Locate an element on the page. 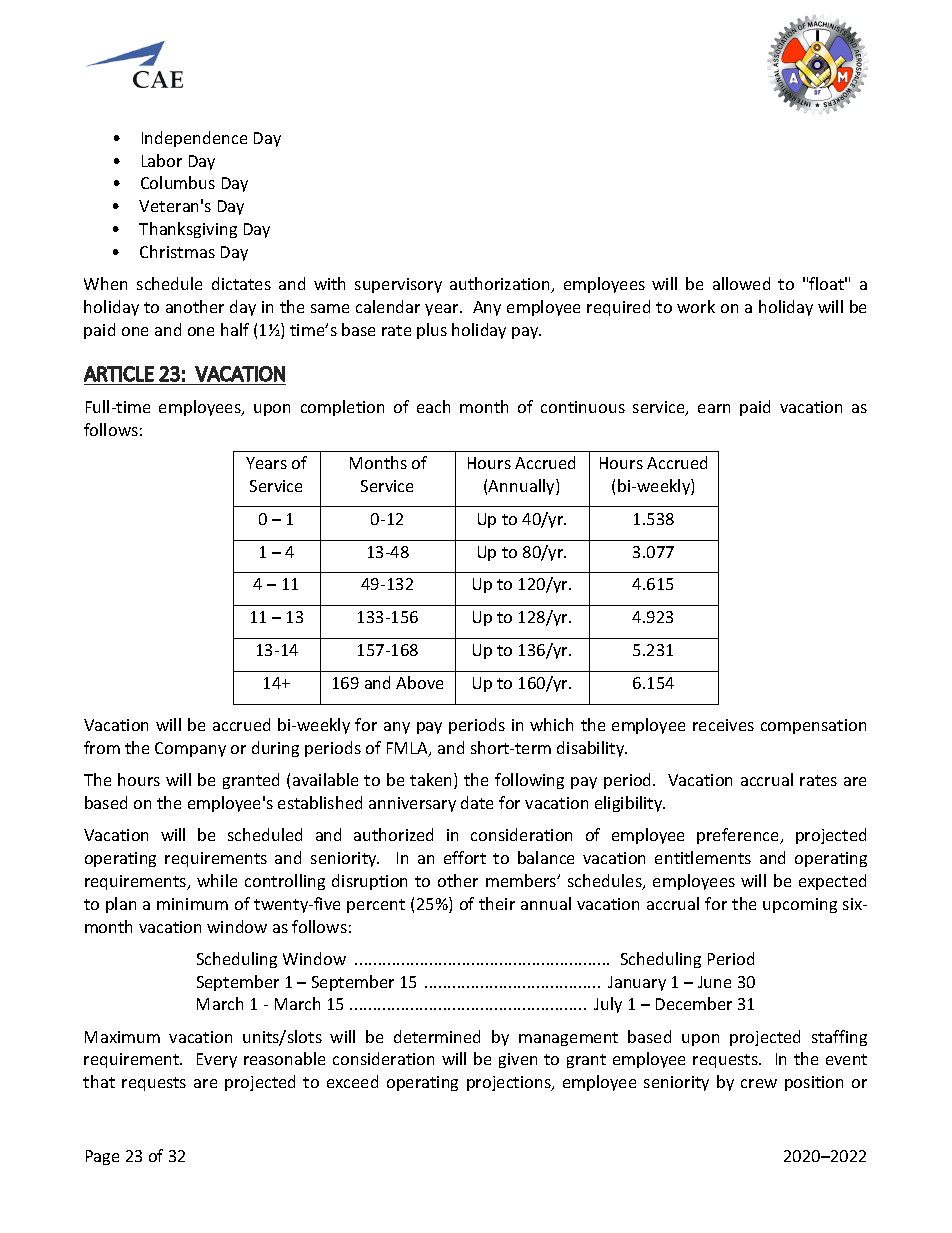 The height and width of the image is (1233, 952). Company is located at coordinates (190, 749).
